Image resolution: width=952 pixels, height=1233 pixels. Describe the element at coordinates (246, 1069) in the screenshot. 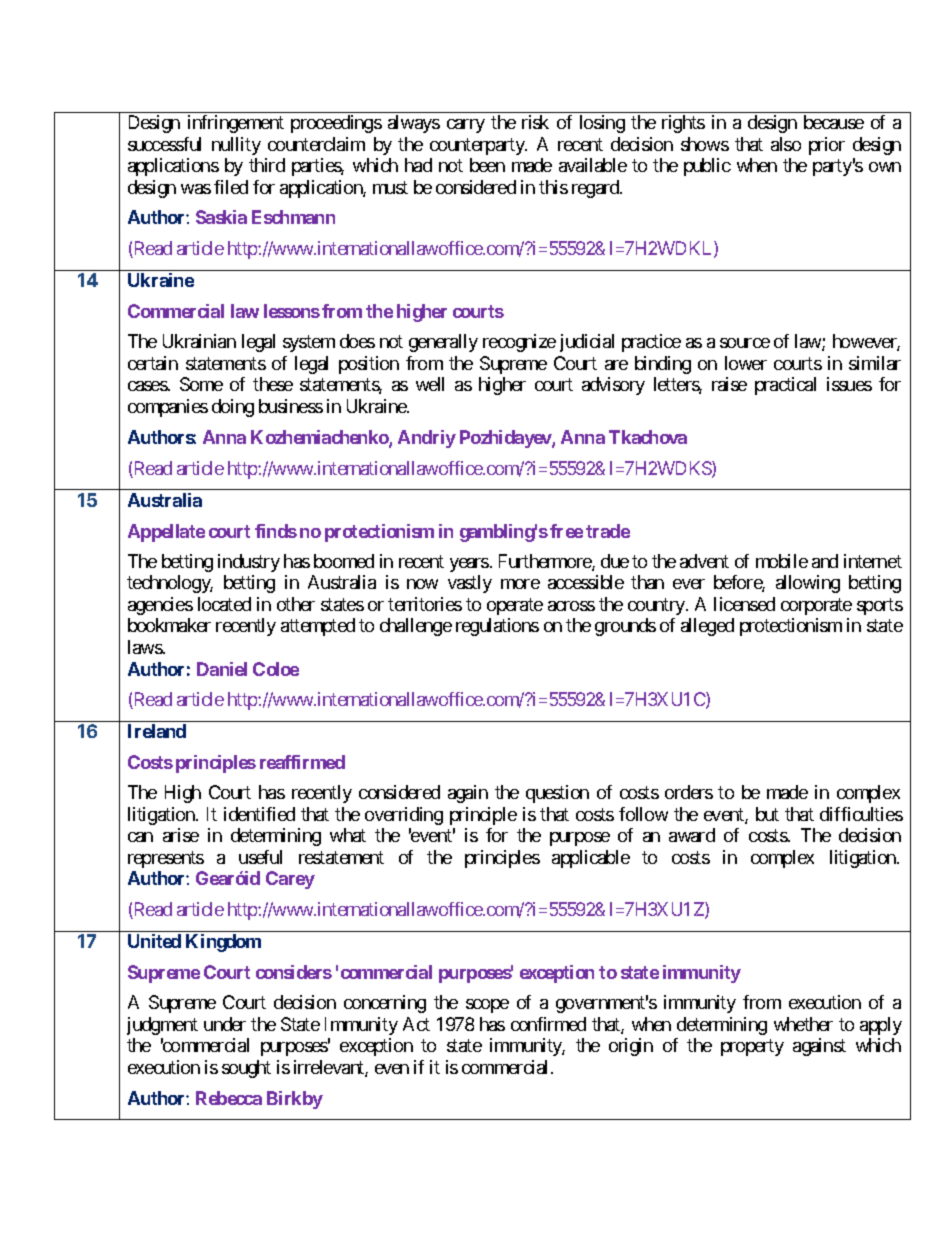

I see `sought` at that location.
